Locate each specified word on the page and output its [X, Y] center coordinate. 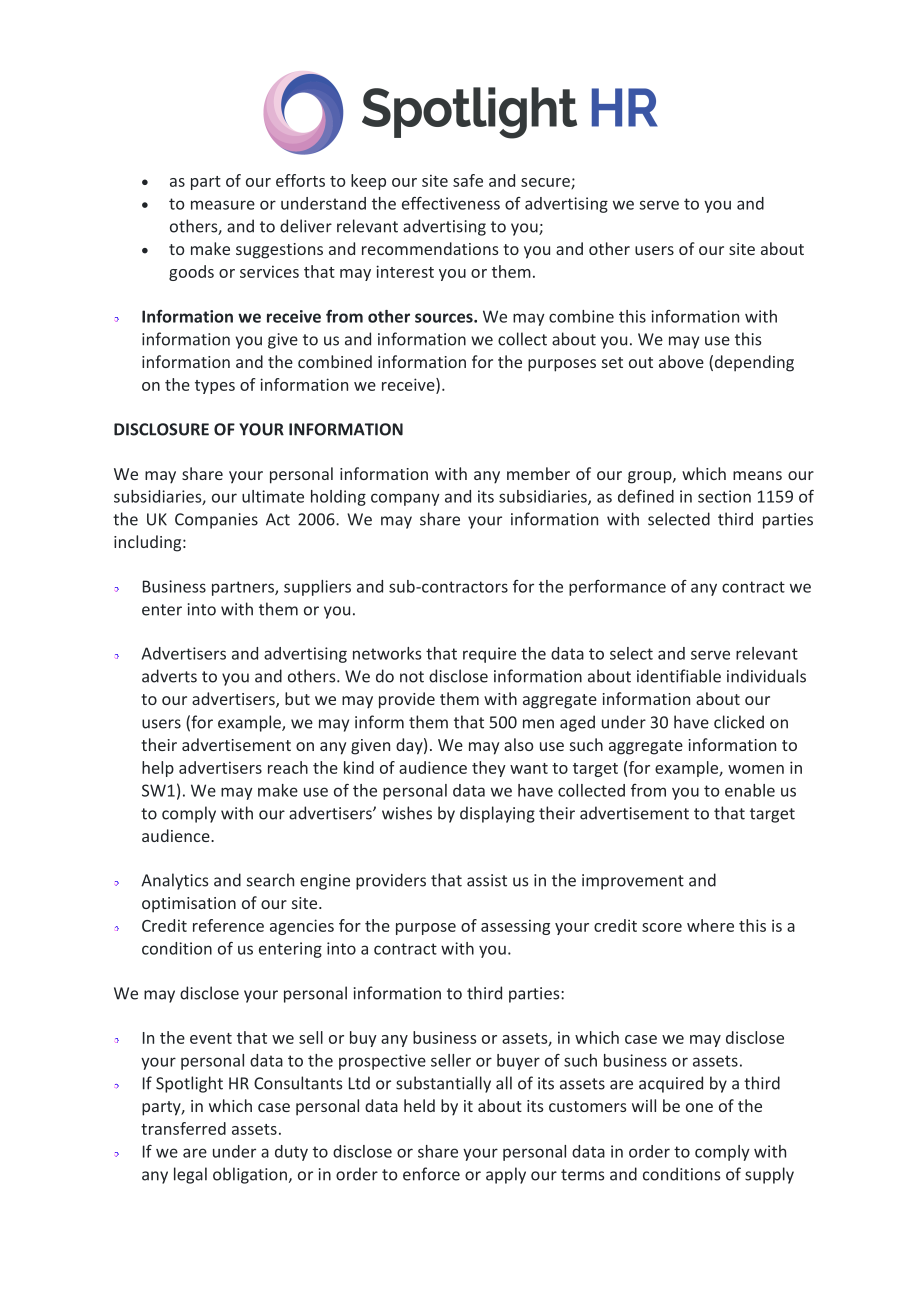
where [710, 925]
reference [228, 925]
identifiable [679, 676]
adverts [169, 676]
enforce [431, 1174]
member [538, 473]
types [215, 387]
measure [223, 205]
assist [487, 880]
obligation [250, 1175]
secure [546, 183]
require [489, 655]
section [724, 496]
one [699, 1107]
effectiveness [451, 203]
